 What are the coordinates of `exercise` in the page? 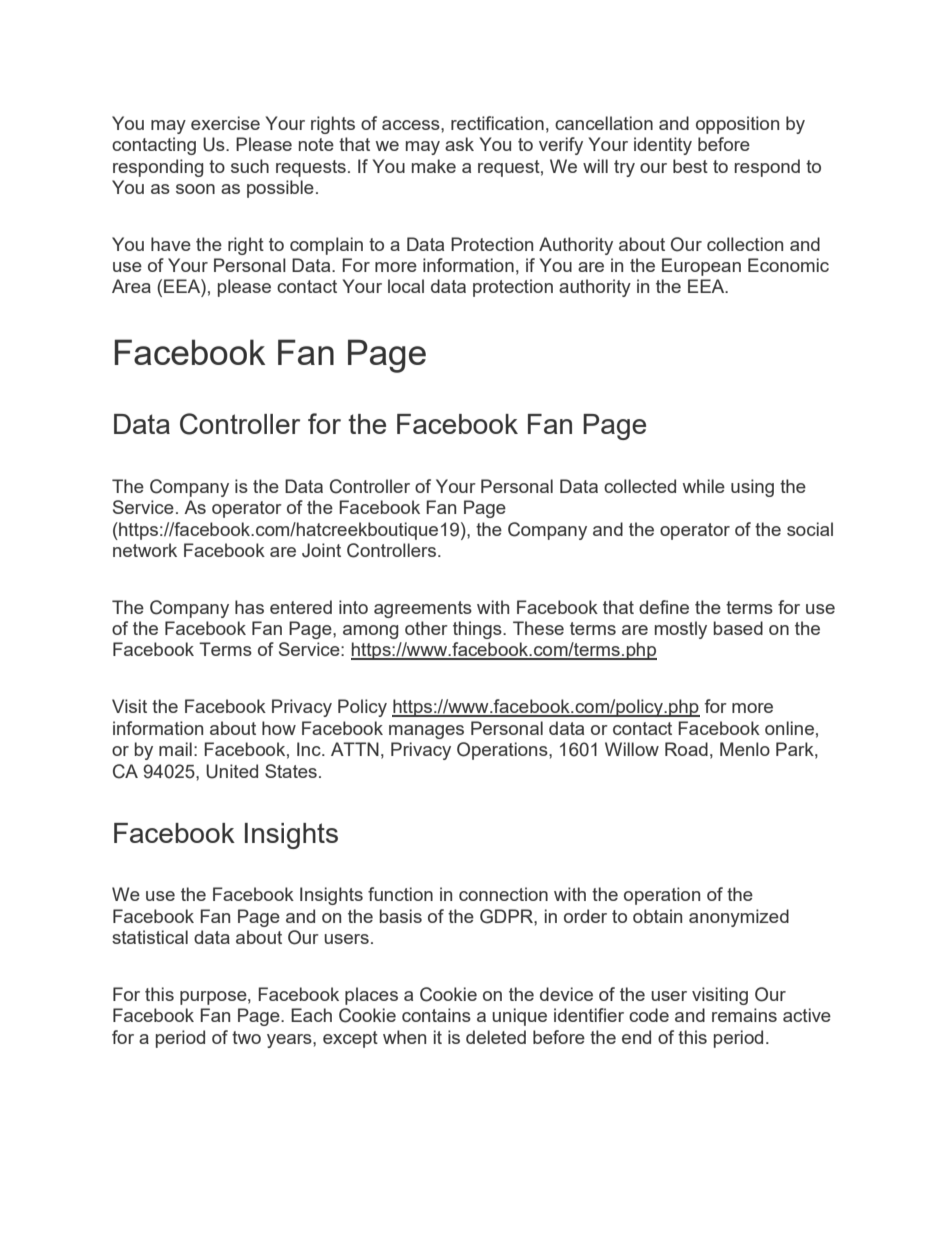 It's located at (225, 123).
